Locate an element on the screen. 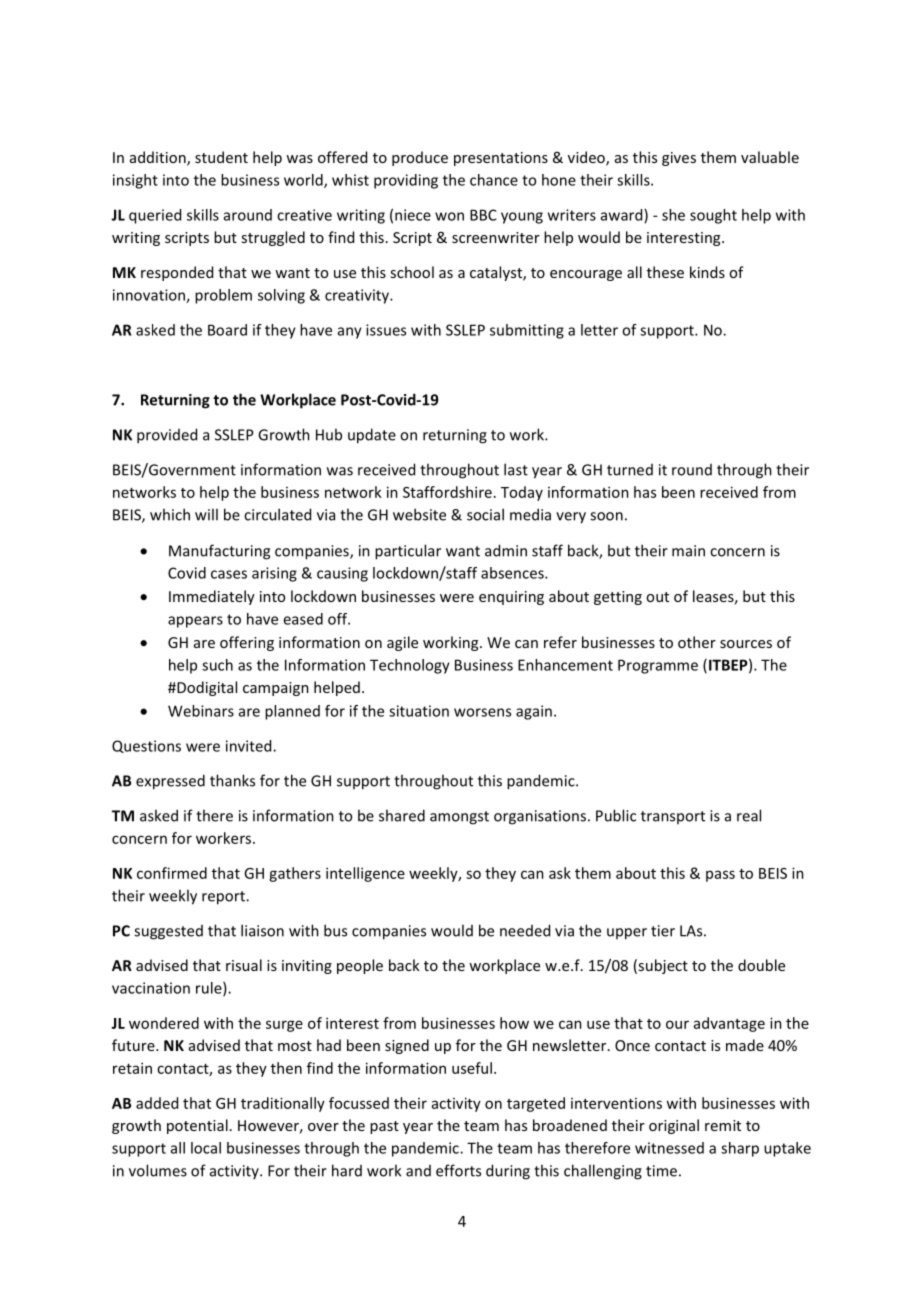 The height and width of the screenshot is (1308, 924). such is located at coordinates (217, 665).
